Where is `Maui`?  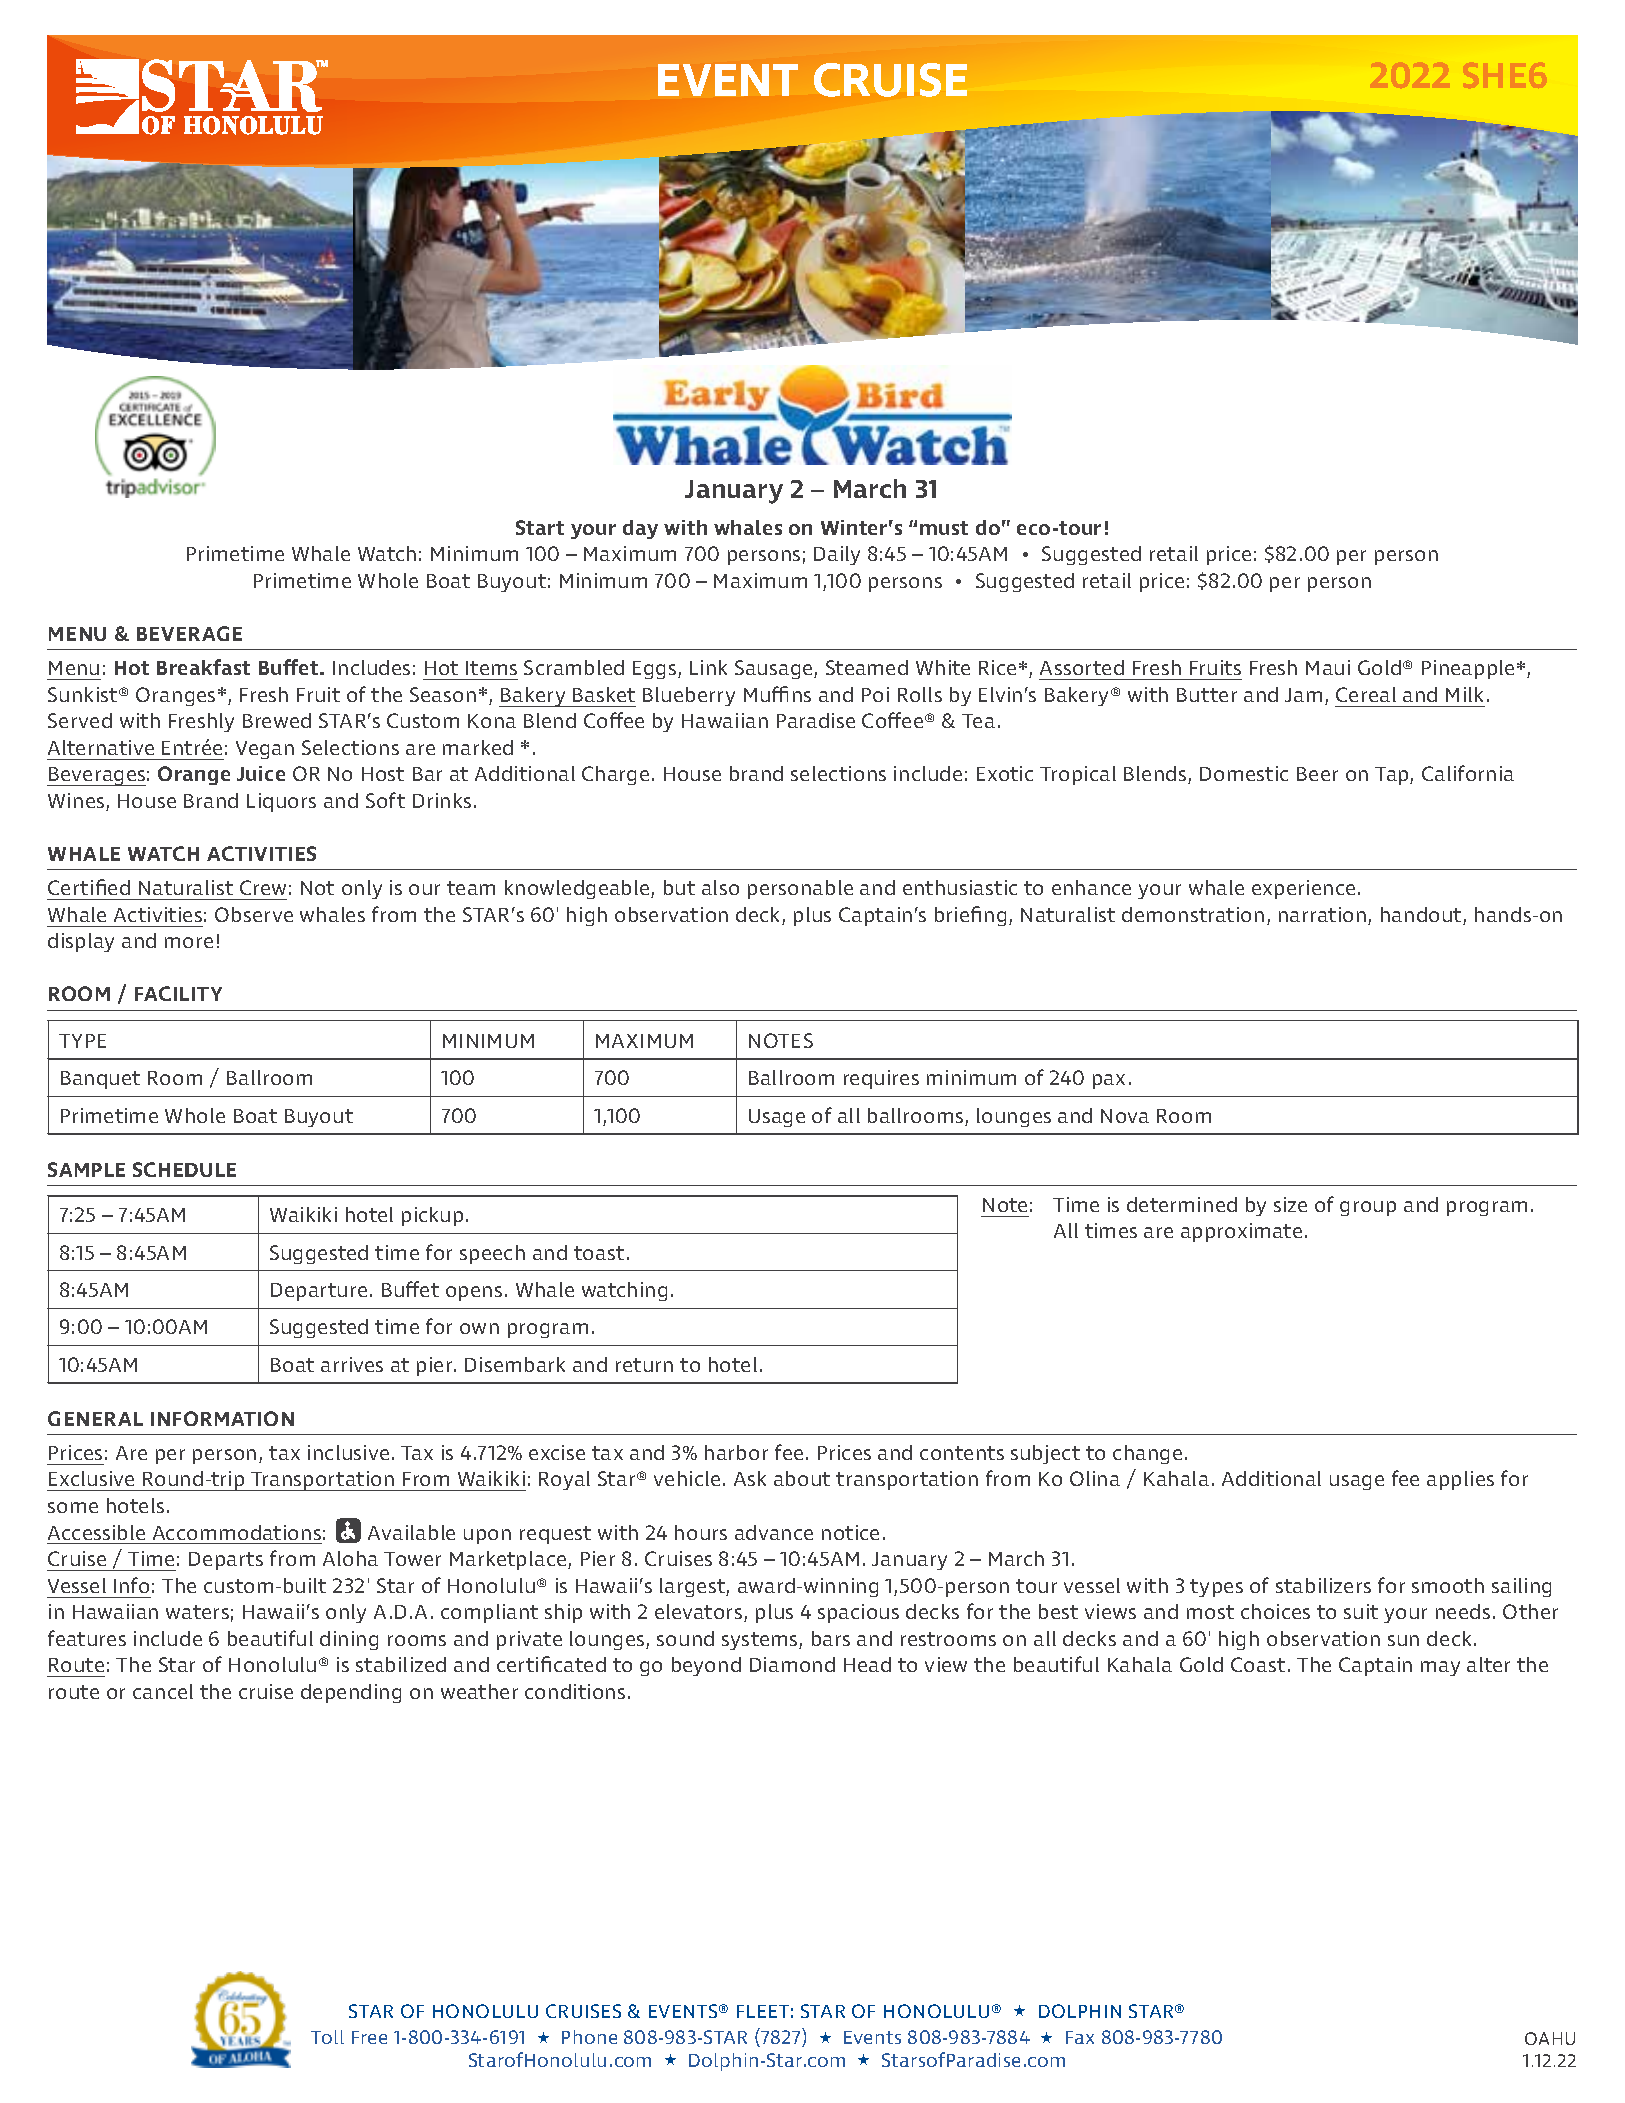
Maui is located at coordinates (1328, 667).
